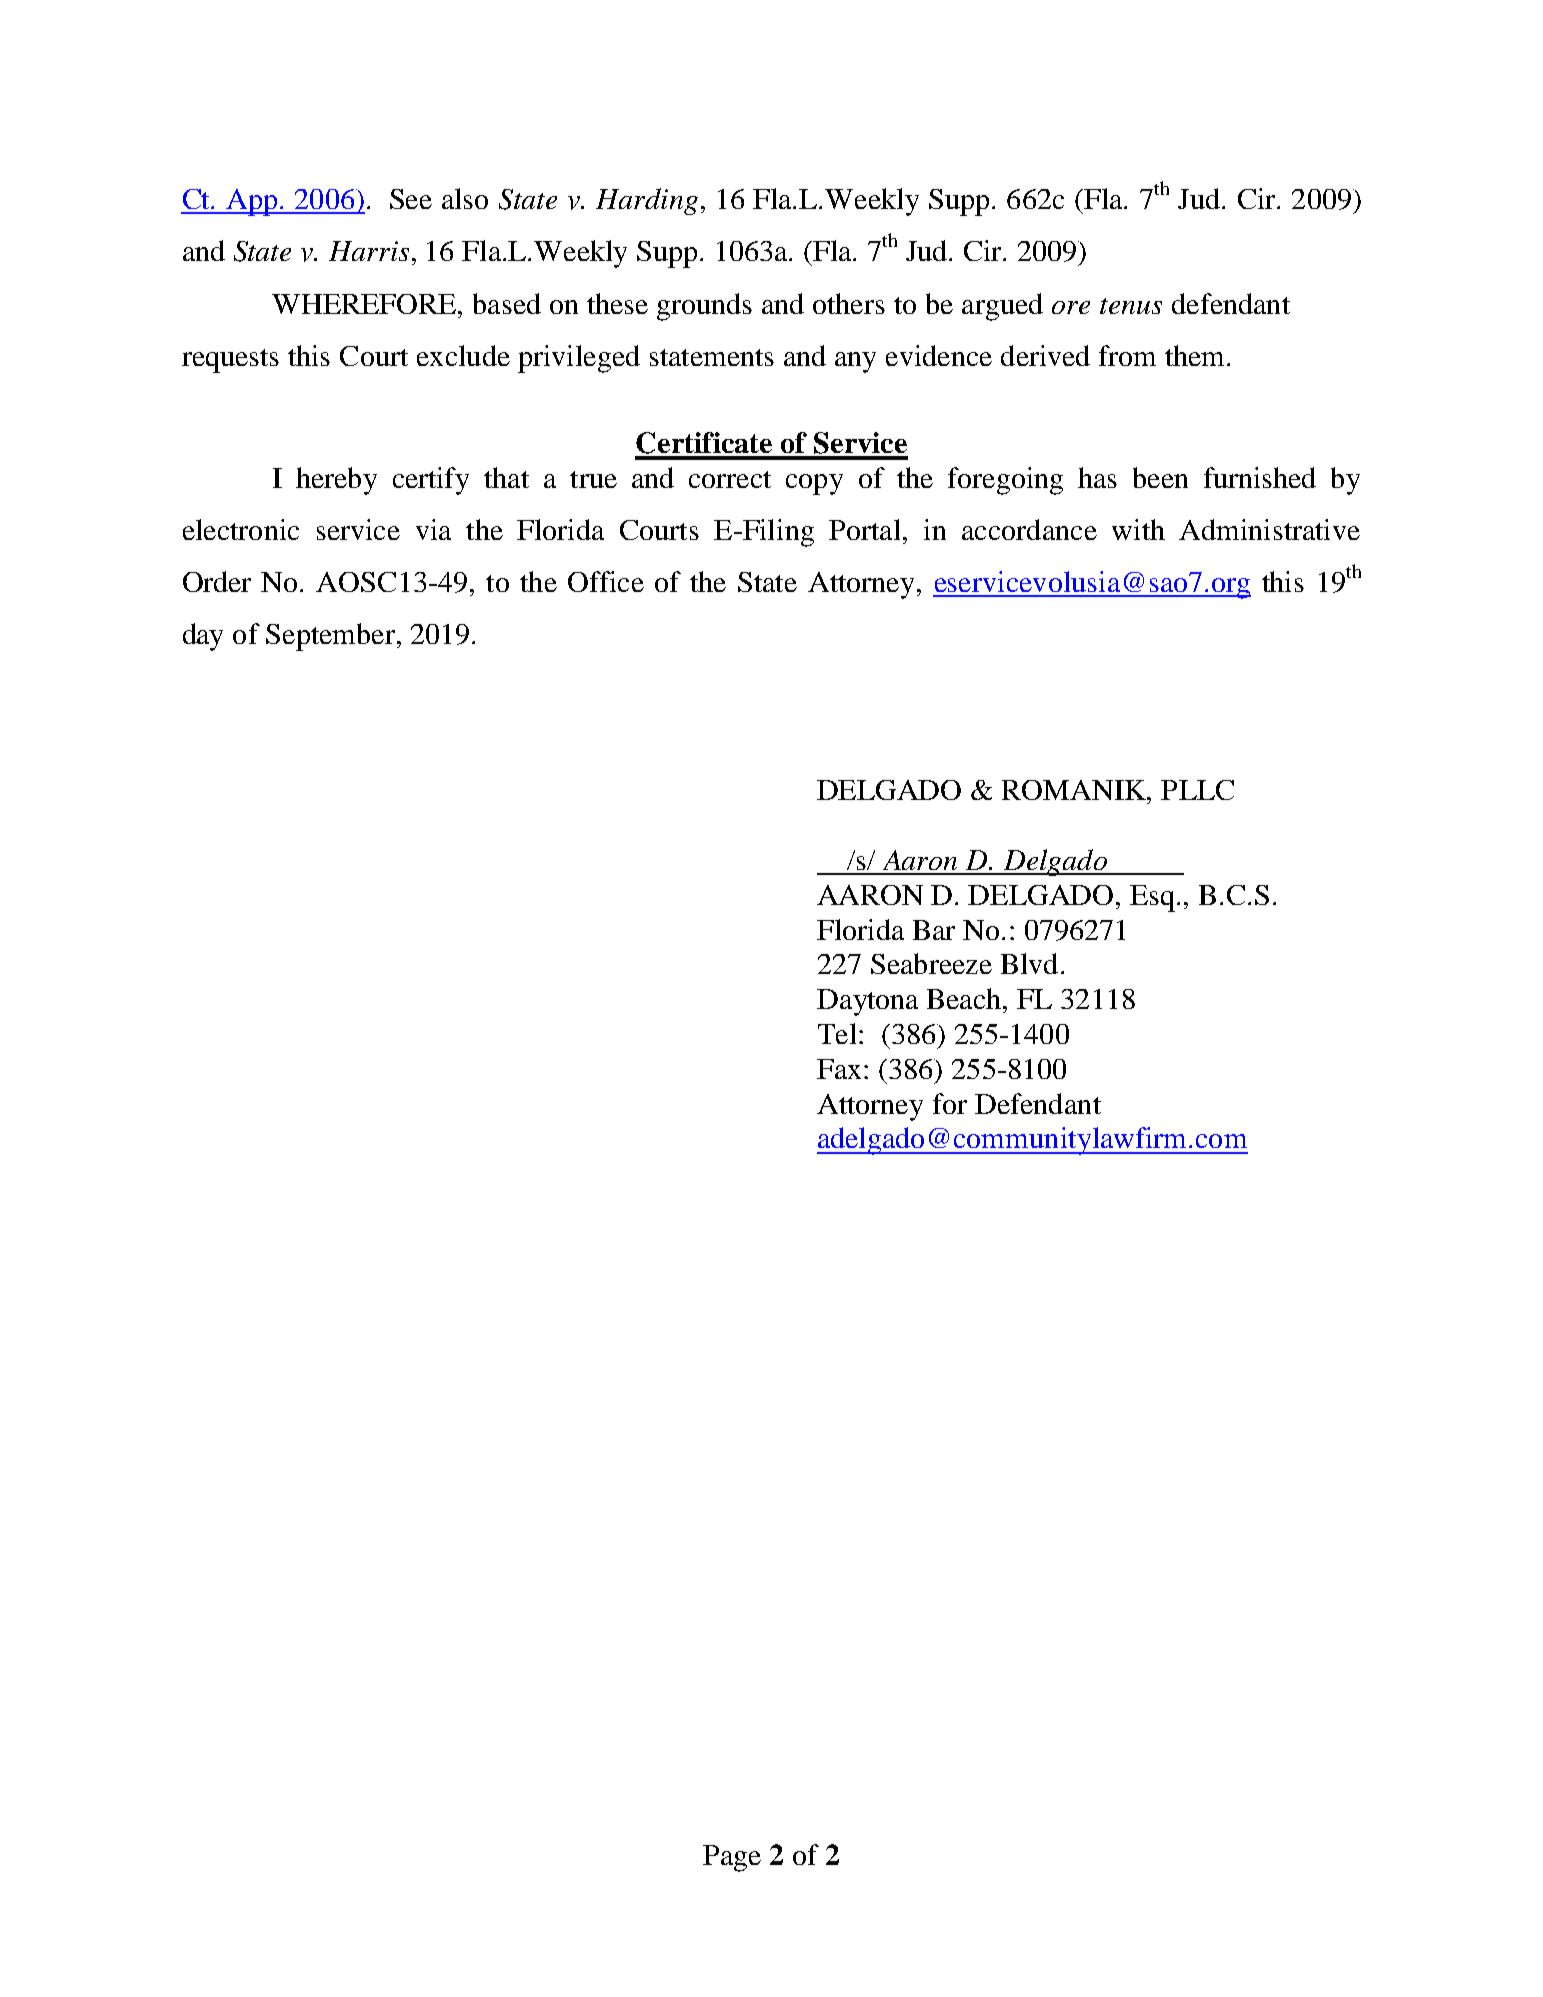  Describe the element at coordinates (1138, 529) in the document. I see `with` at that location.
